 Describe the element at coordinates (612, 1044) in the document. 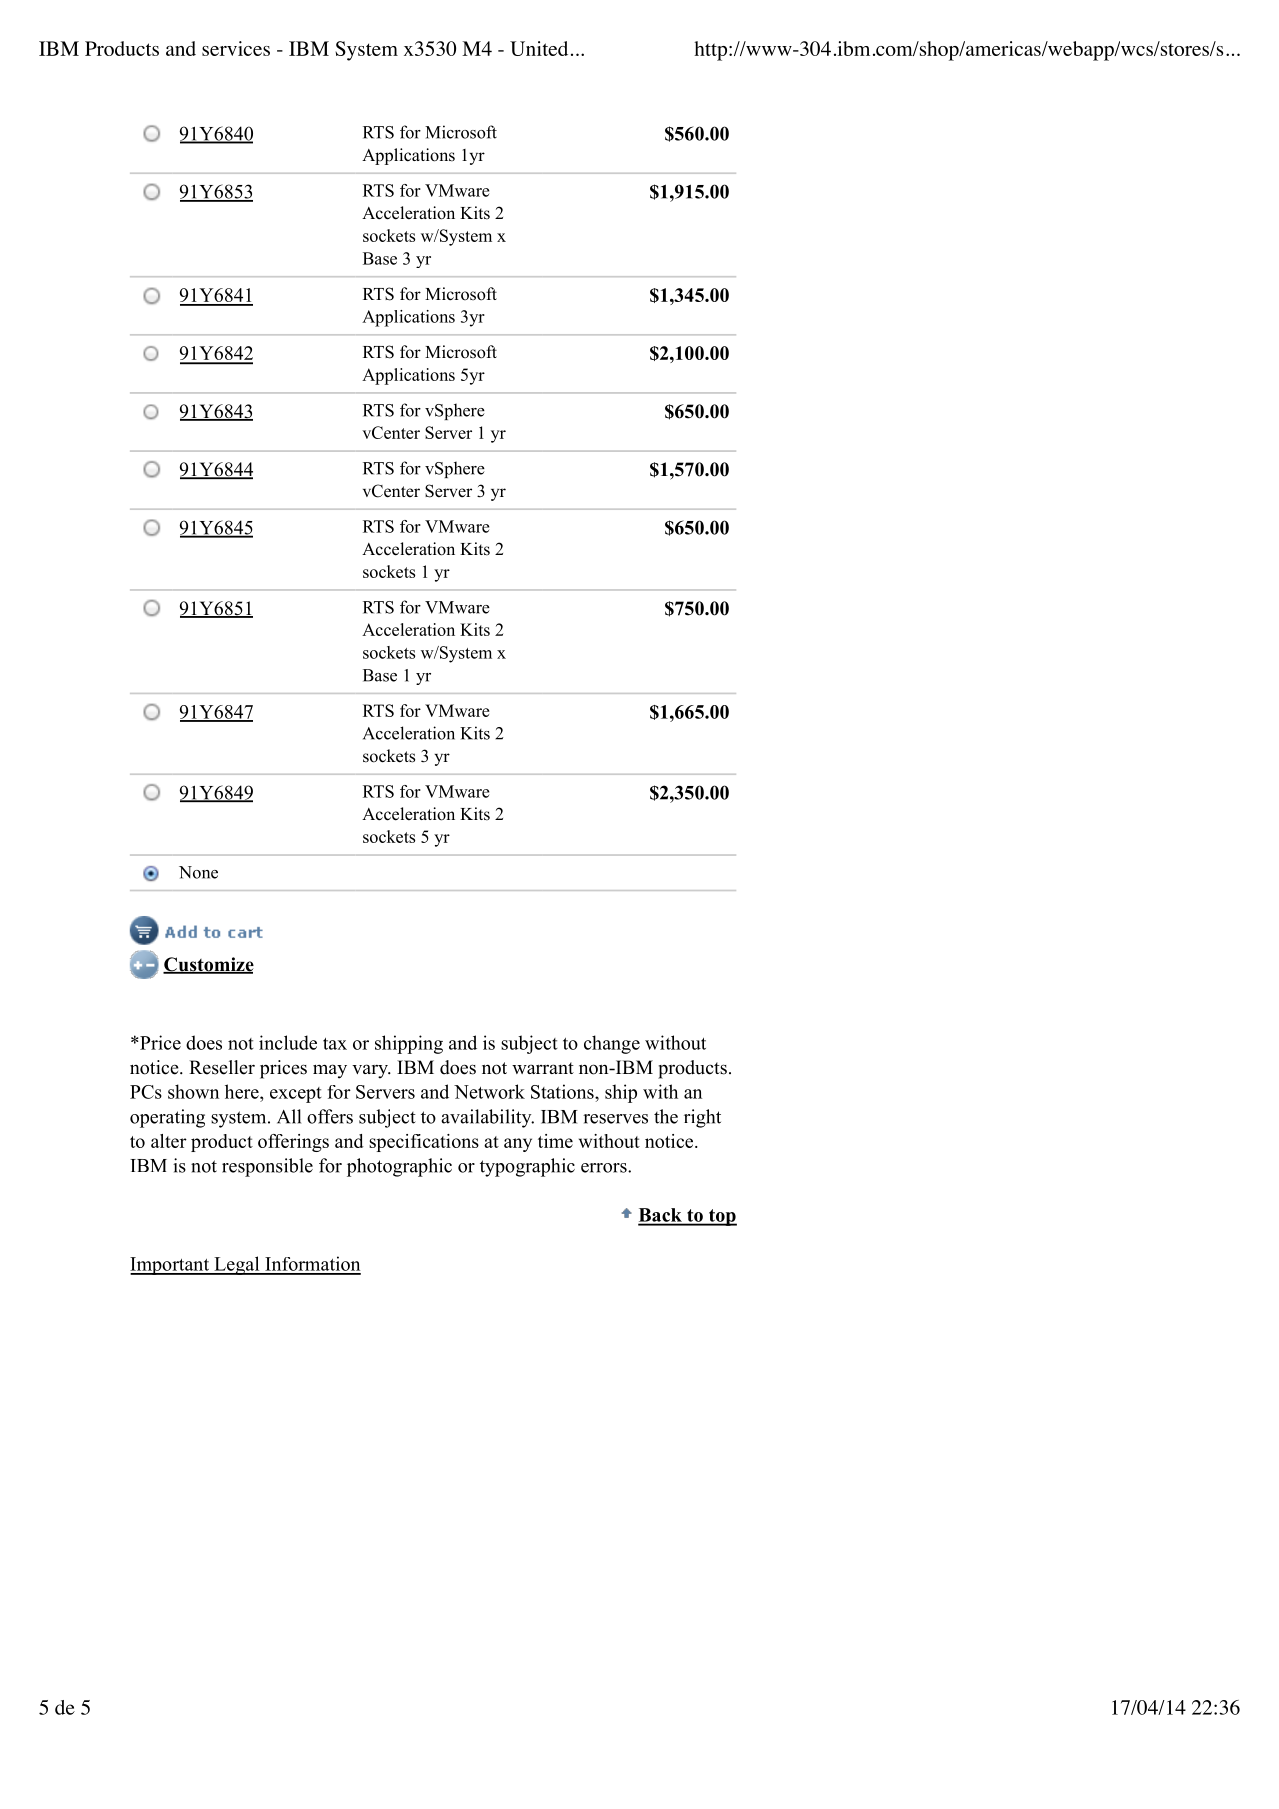

I see `change` at that location.
